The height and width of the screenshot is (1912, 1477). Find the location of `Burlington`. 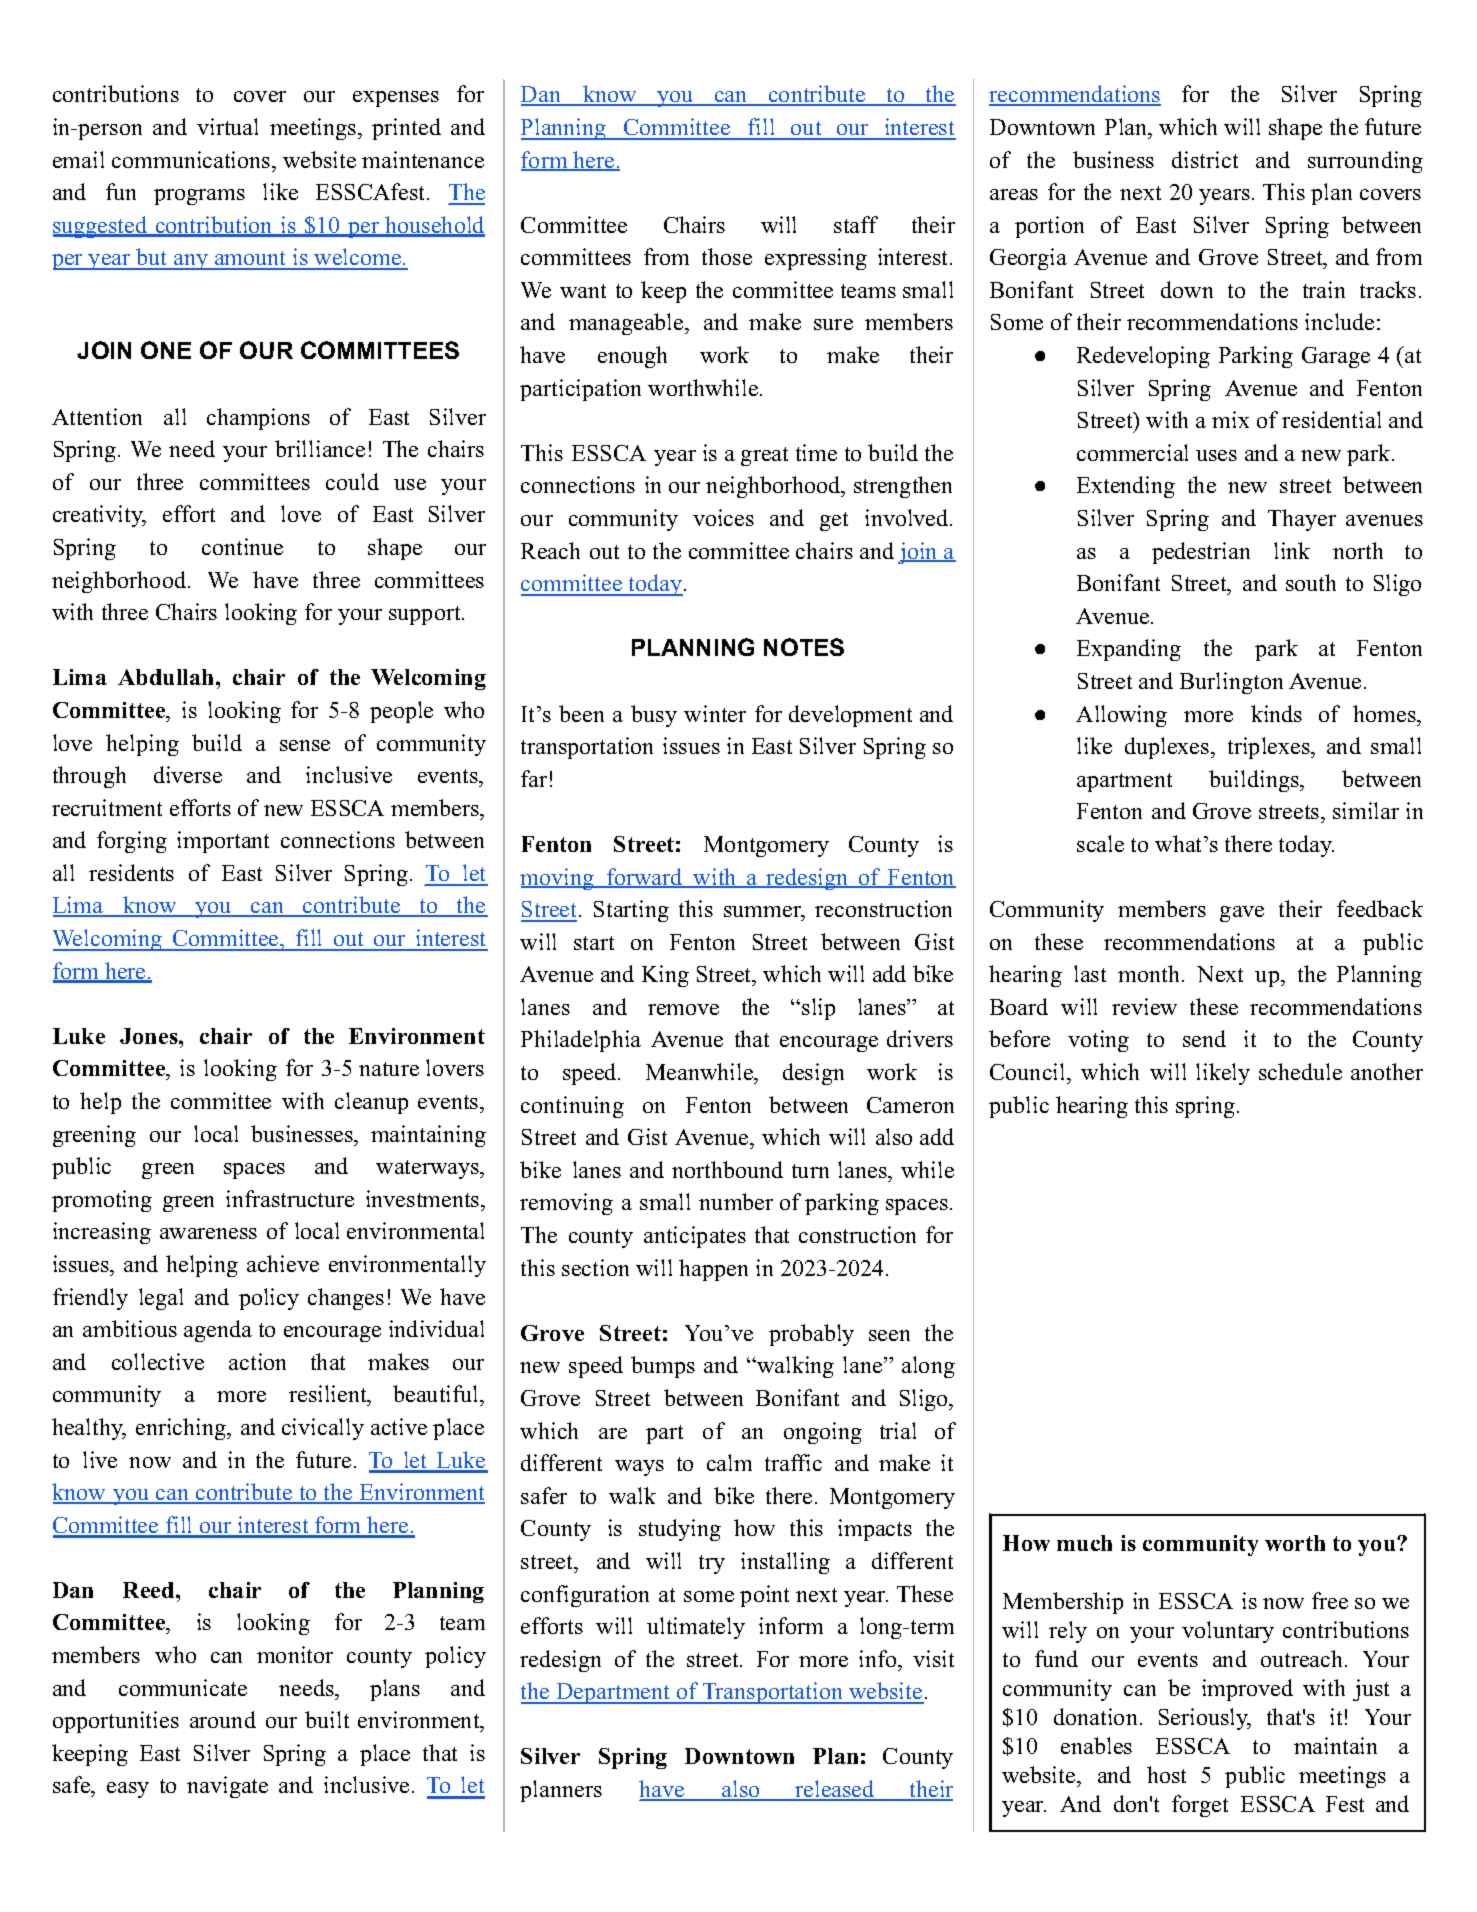

Burlington is located at coordinates (1231, 683).
